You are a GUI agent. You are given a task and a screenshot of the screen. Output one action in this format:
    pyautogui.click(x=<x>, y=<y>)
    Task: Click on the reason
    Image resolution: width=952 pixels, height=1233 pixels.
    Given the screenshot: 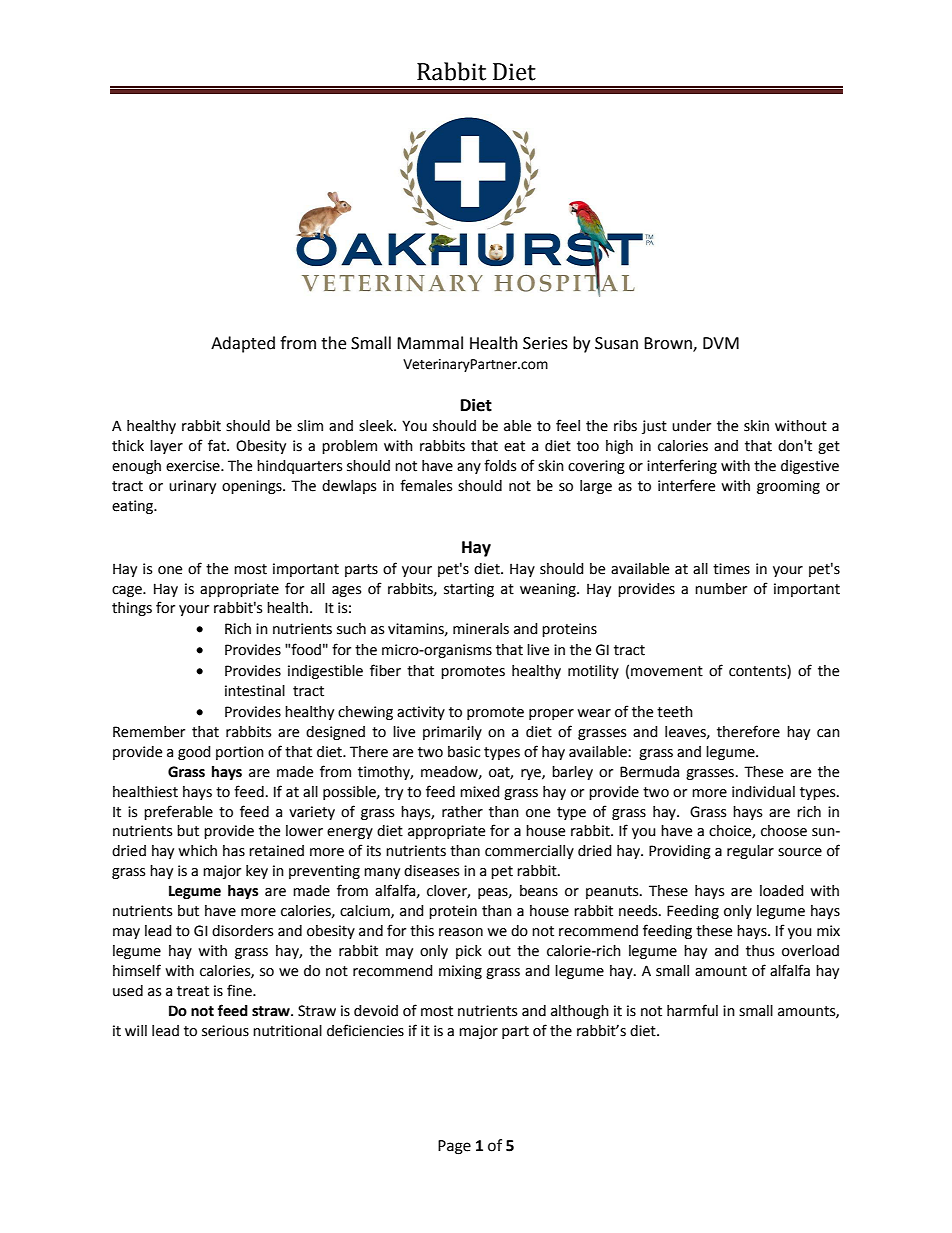 What is the action you would take?
    pyautogui.click(x=461, y=932)
